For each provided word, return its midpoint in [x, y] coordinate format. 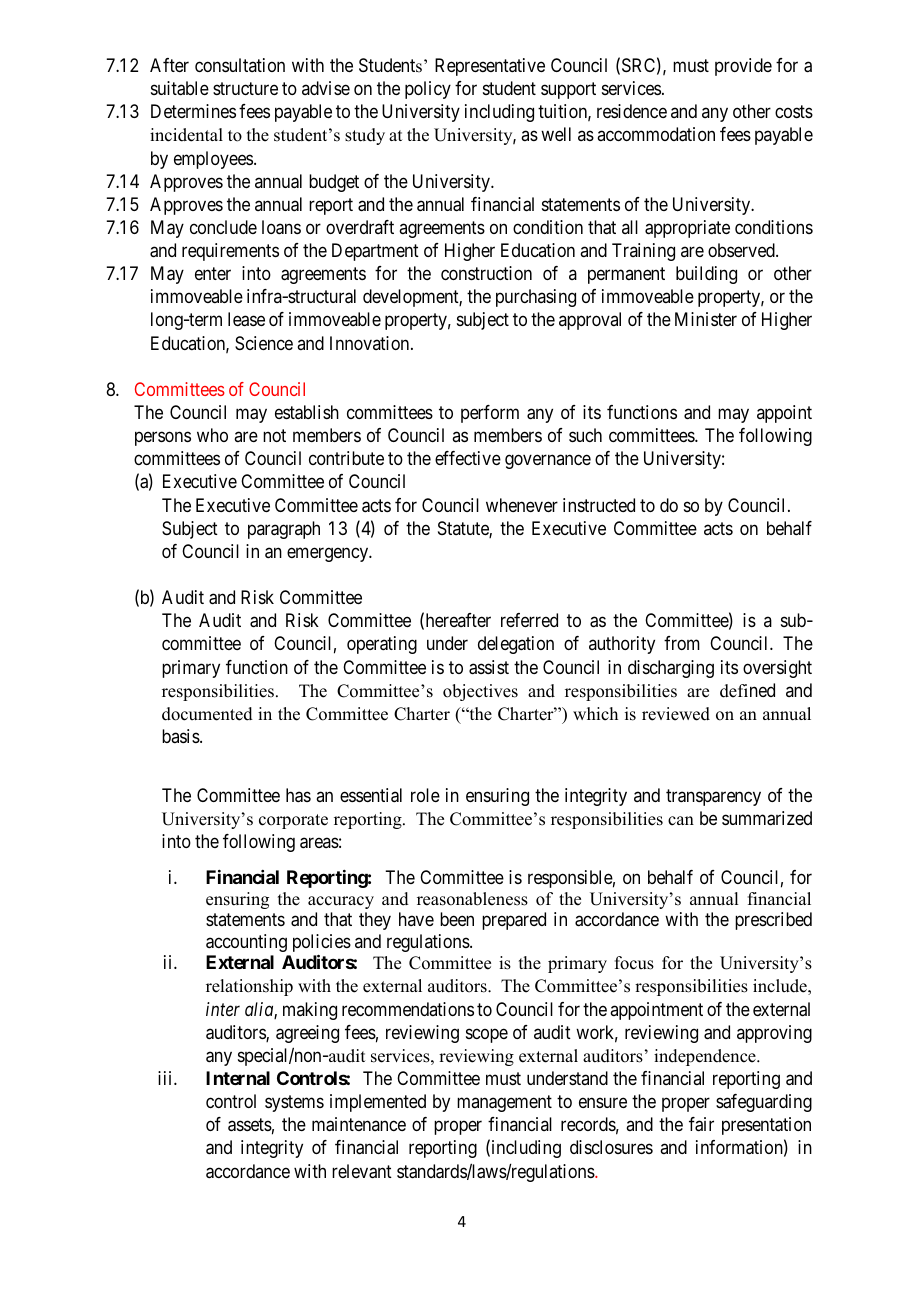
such [585, 435]
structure [245, 88]
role [425, 795]
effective [468, 458]
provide [743, 67]
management [504, 1103]
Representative [490, 67]
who [212, 435]
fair [701, 1124]
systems [294, 1103]
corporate [293, 821]
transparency [713, 797]
